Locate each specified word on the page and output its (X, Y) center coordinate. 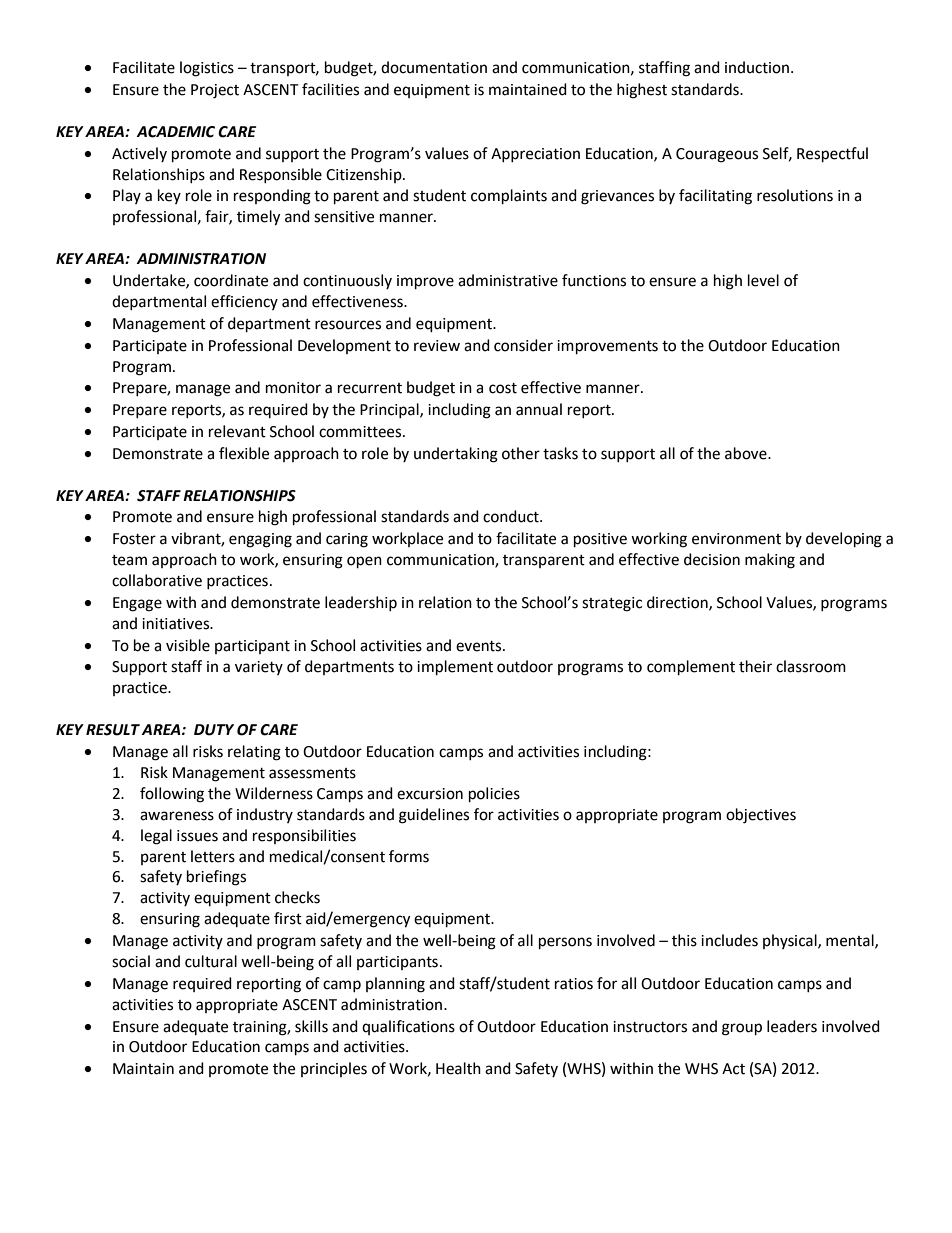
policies (494, 795)
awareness (177, 816)
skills (311, 1026)
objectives (761, 816)
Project (215, 91)
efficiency (244, 302)
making (770, 561)
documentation (434, 67)
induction (757, 67)
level (763, 280)
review (437, 346)
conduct (512, 516)
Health (458, 1068)
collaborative (157, 580)
